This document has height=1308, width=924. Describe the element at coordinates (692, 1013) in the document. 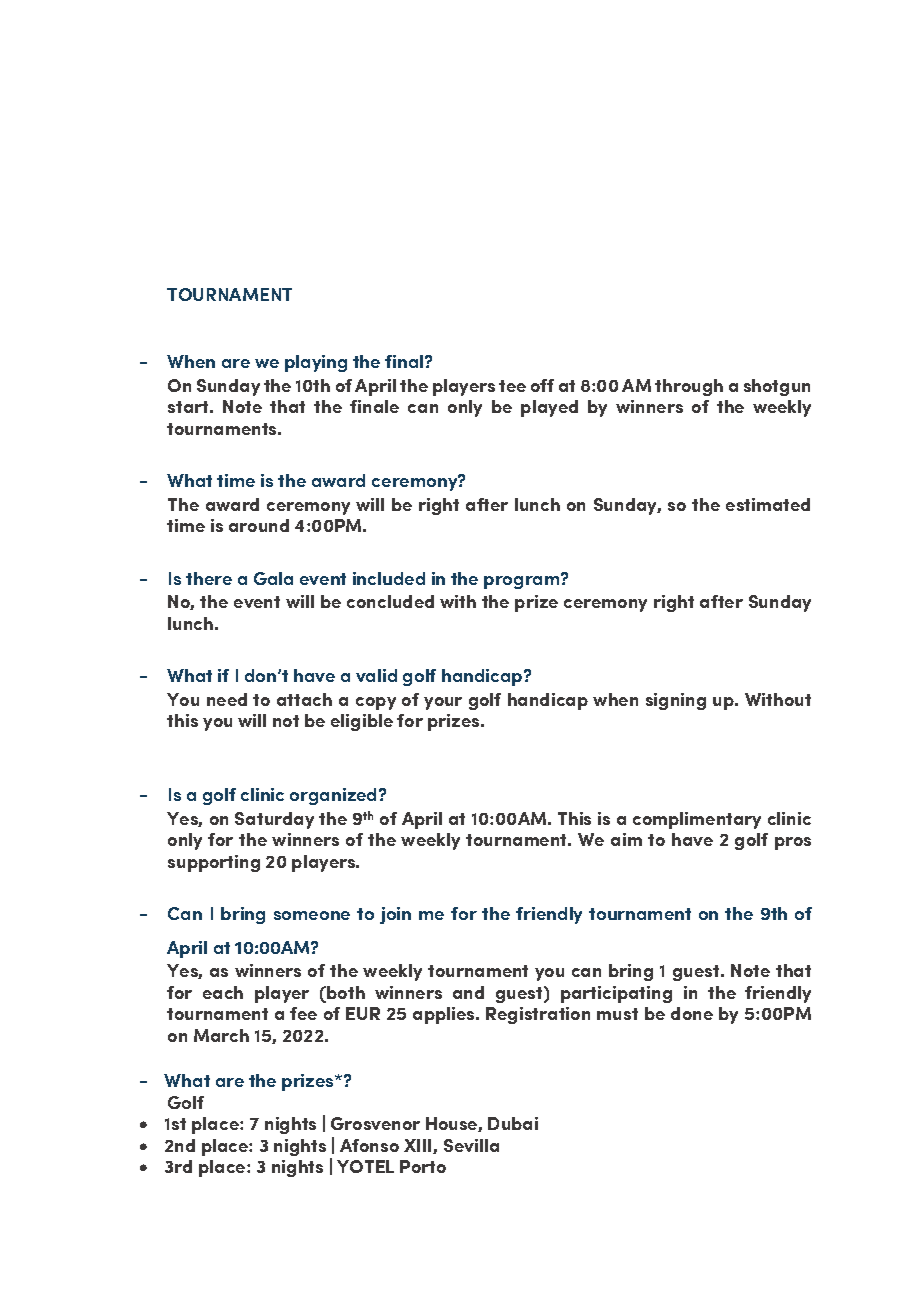

I see `done` at that location.
